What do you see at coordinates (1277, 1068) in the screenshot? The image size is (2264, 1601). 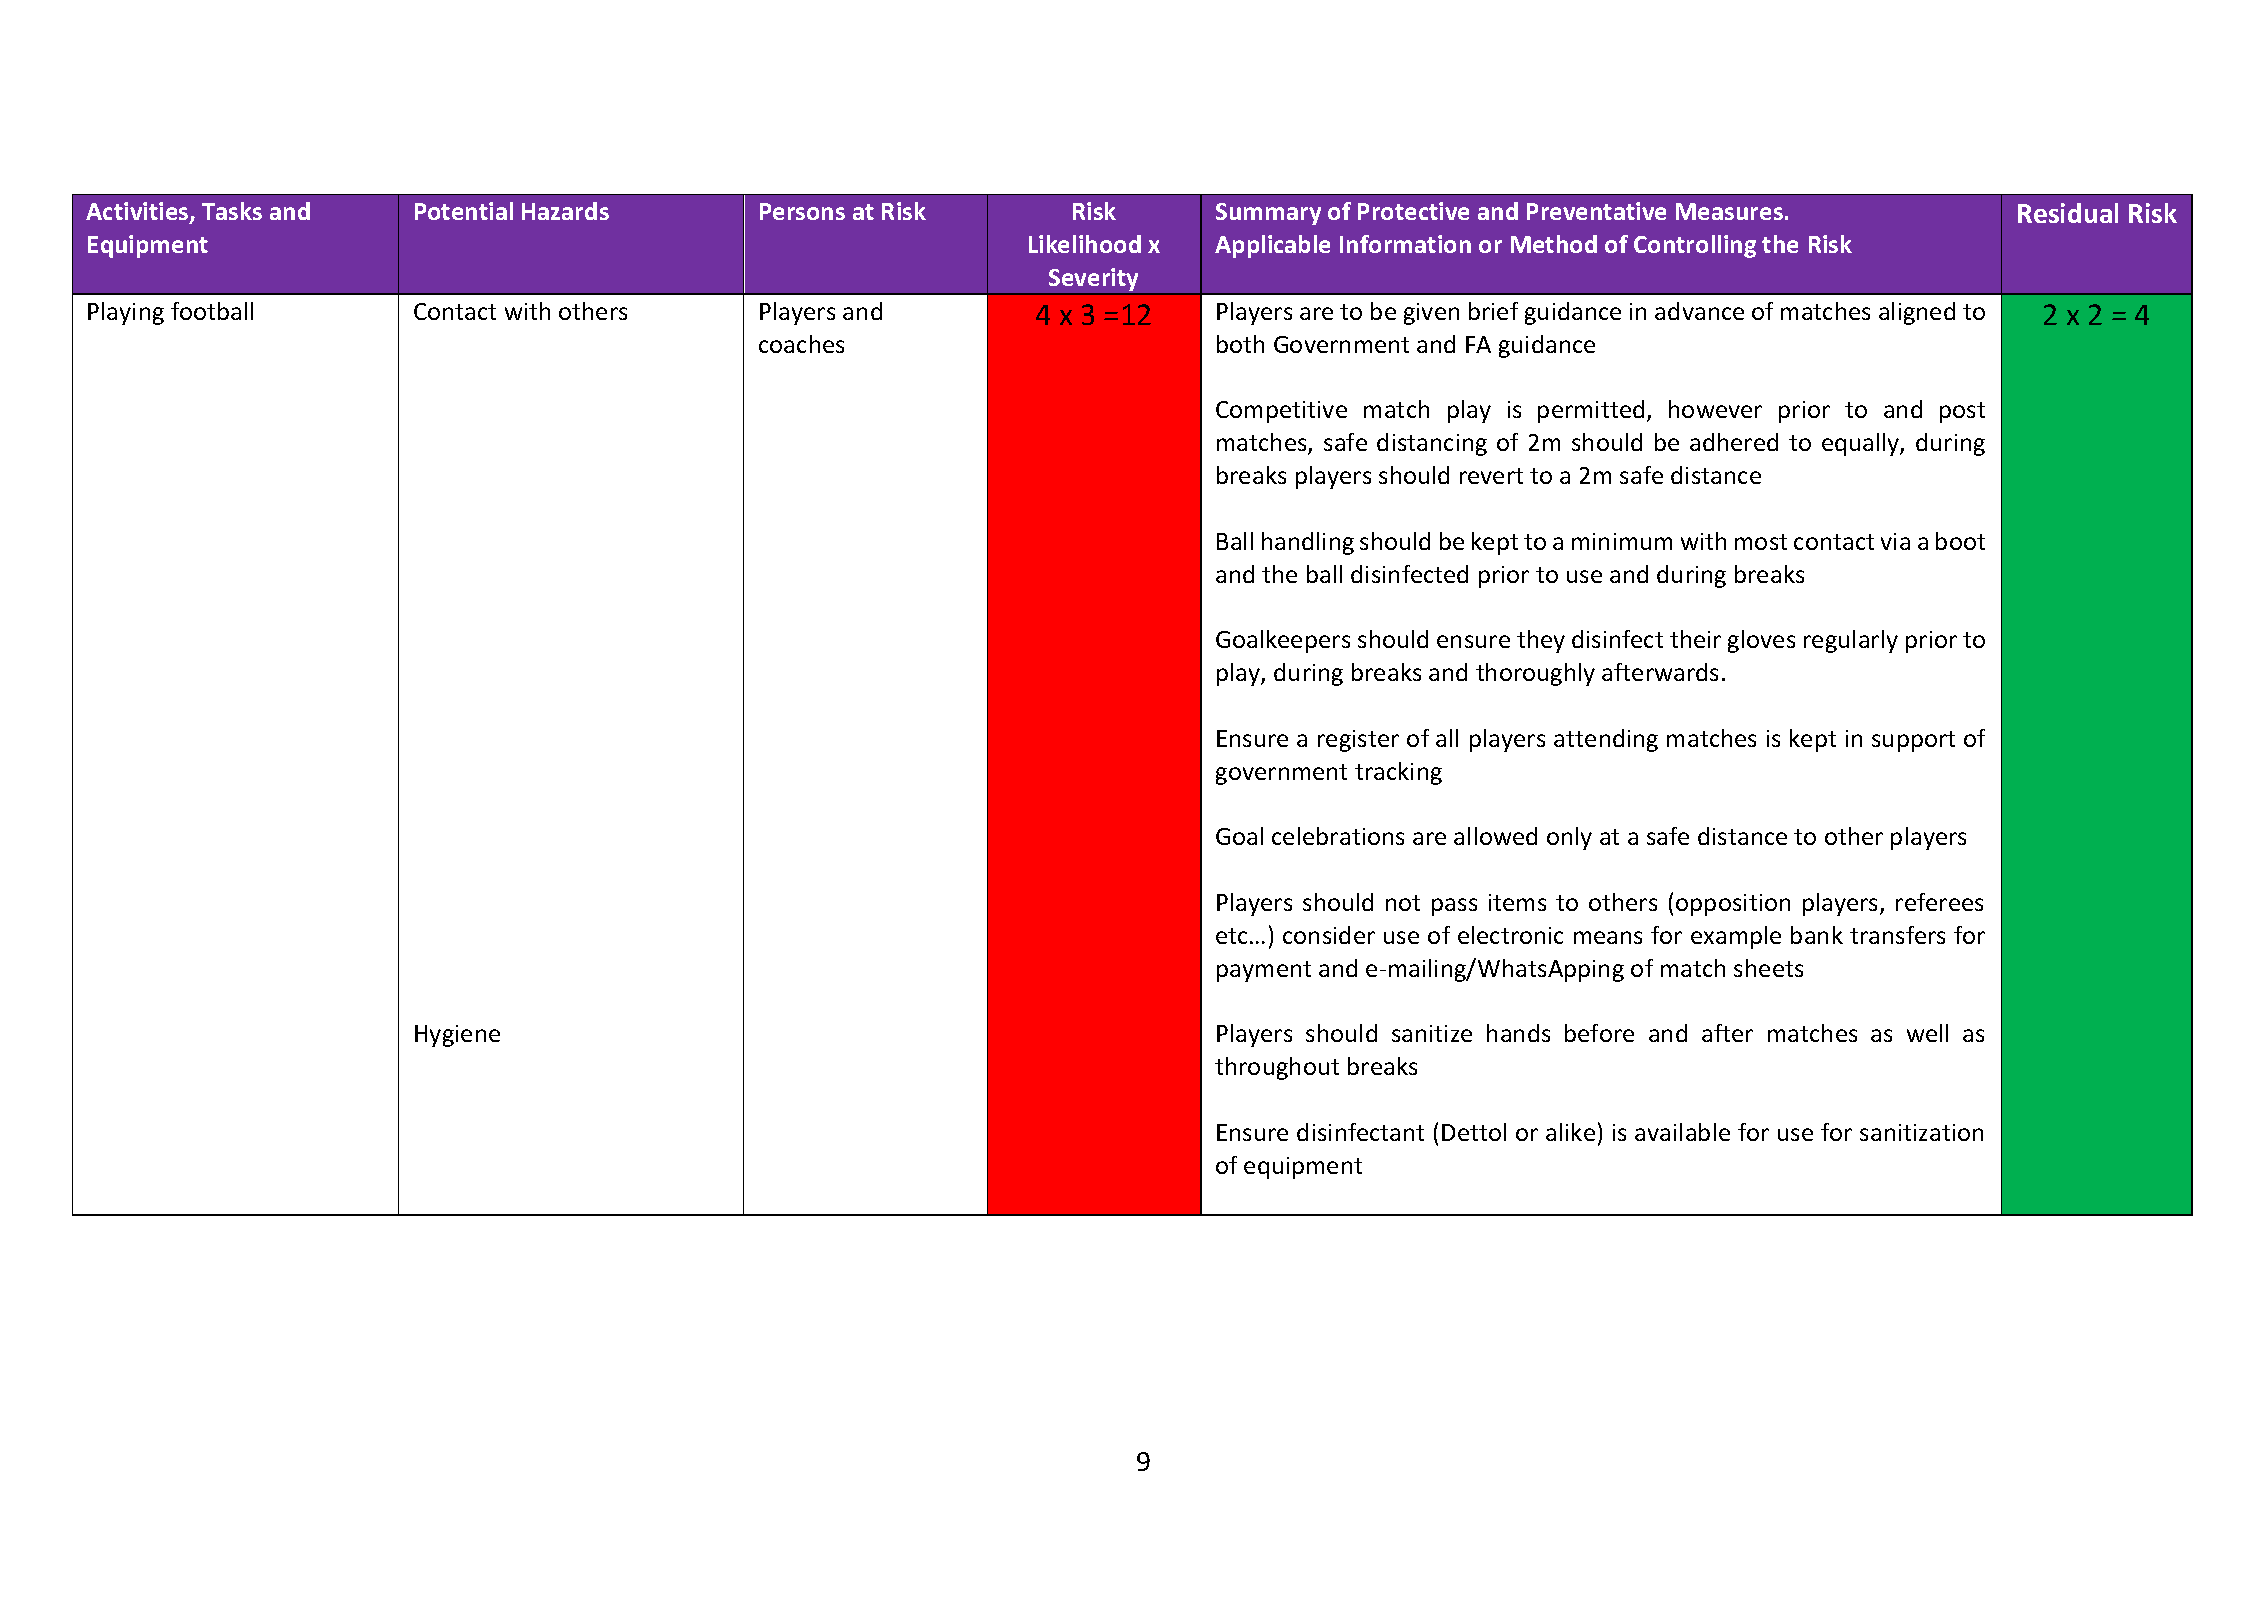 I see `throughout` at bounding box center [1277, 1068].
